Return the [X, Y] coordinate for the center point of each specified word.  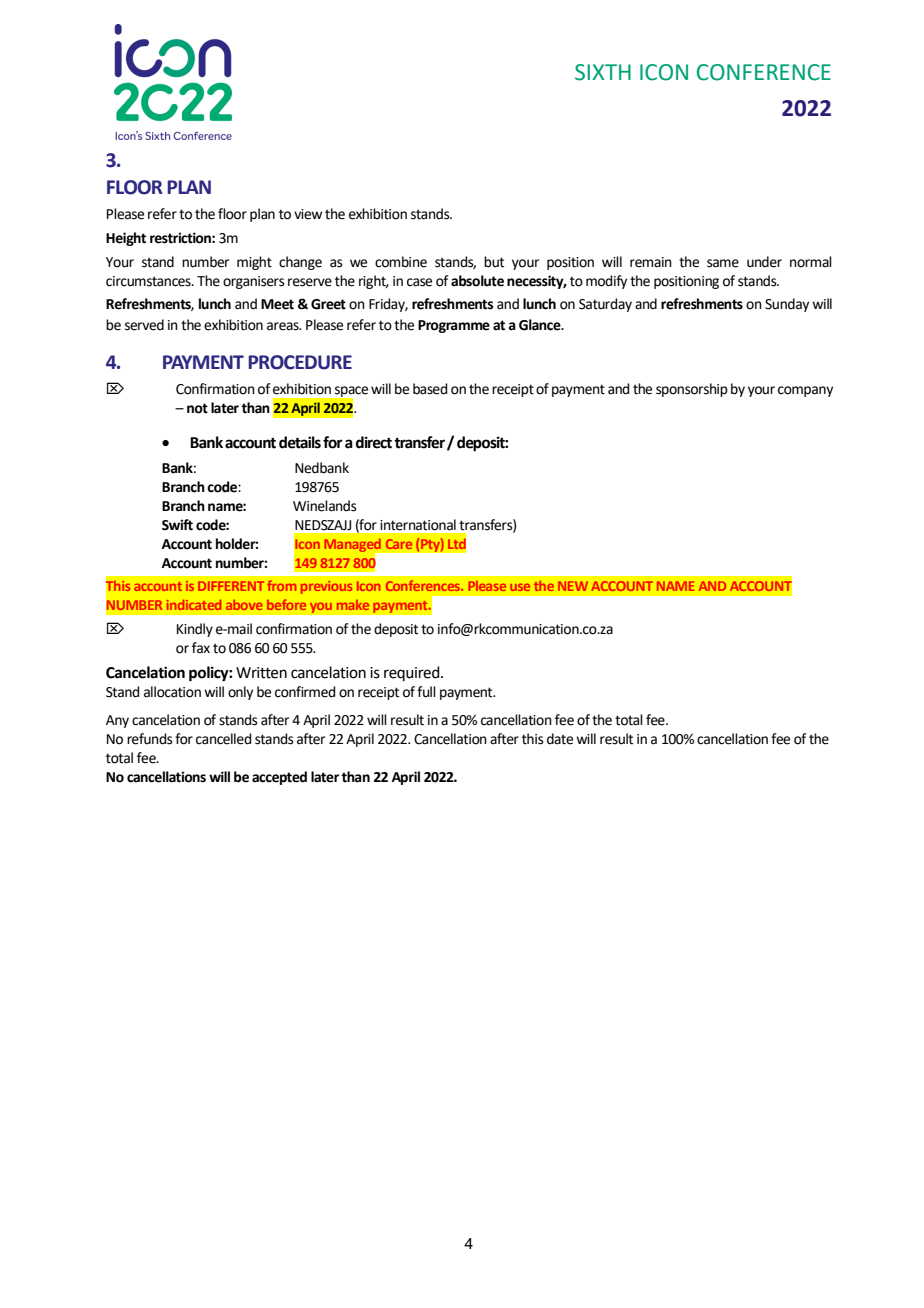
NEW [573, 586]
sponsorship [692, 390]
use [520, 587]
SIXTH [603, 72]
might [254, 263]
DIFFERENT [231, 586]
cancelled [223, 739]
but [494, 262]
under [764, 262]
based [430, 389]
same [723, 263]
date [560, 739]
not [197, 408]
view [308, 214]
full [426, 692]
